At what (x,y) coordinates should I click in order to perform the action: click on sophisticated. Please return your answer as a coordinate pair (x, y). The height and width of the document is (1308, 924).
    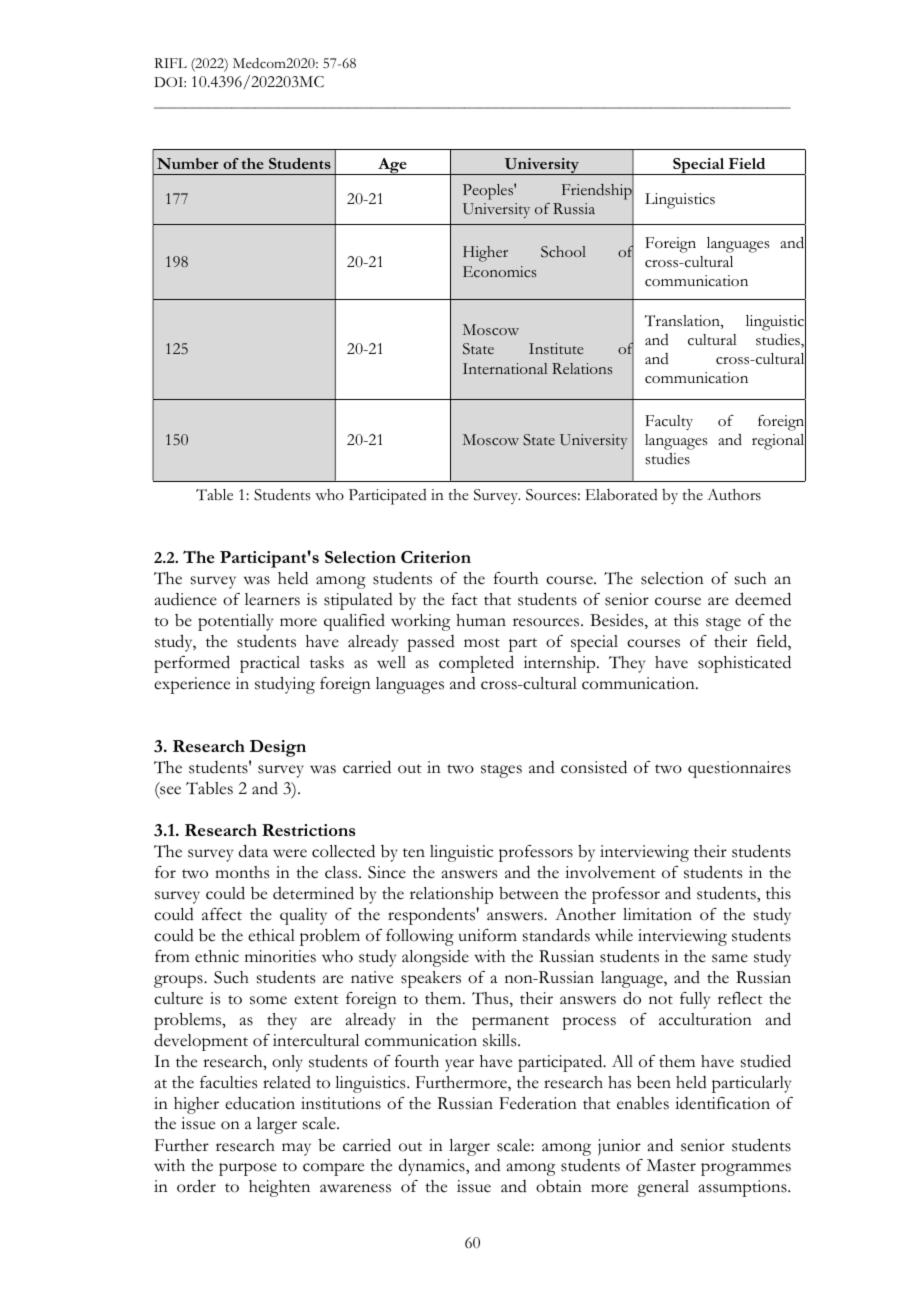
    Looking at the image, I should click on (744, 664).
